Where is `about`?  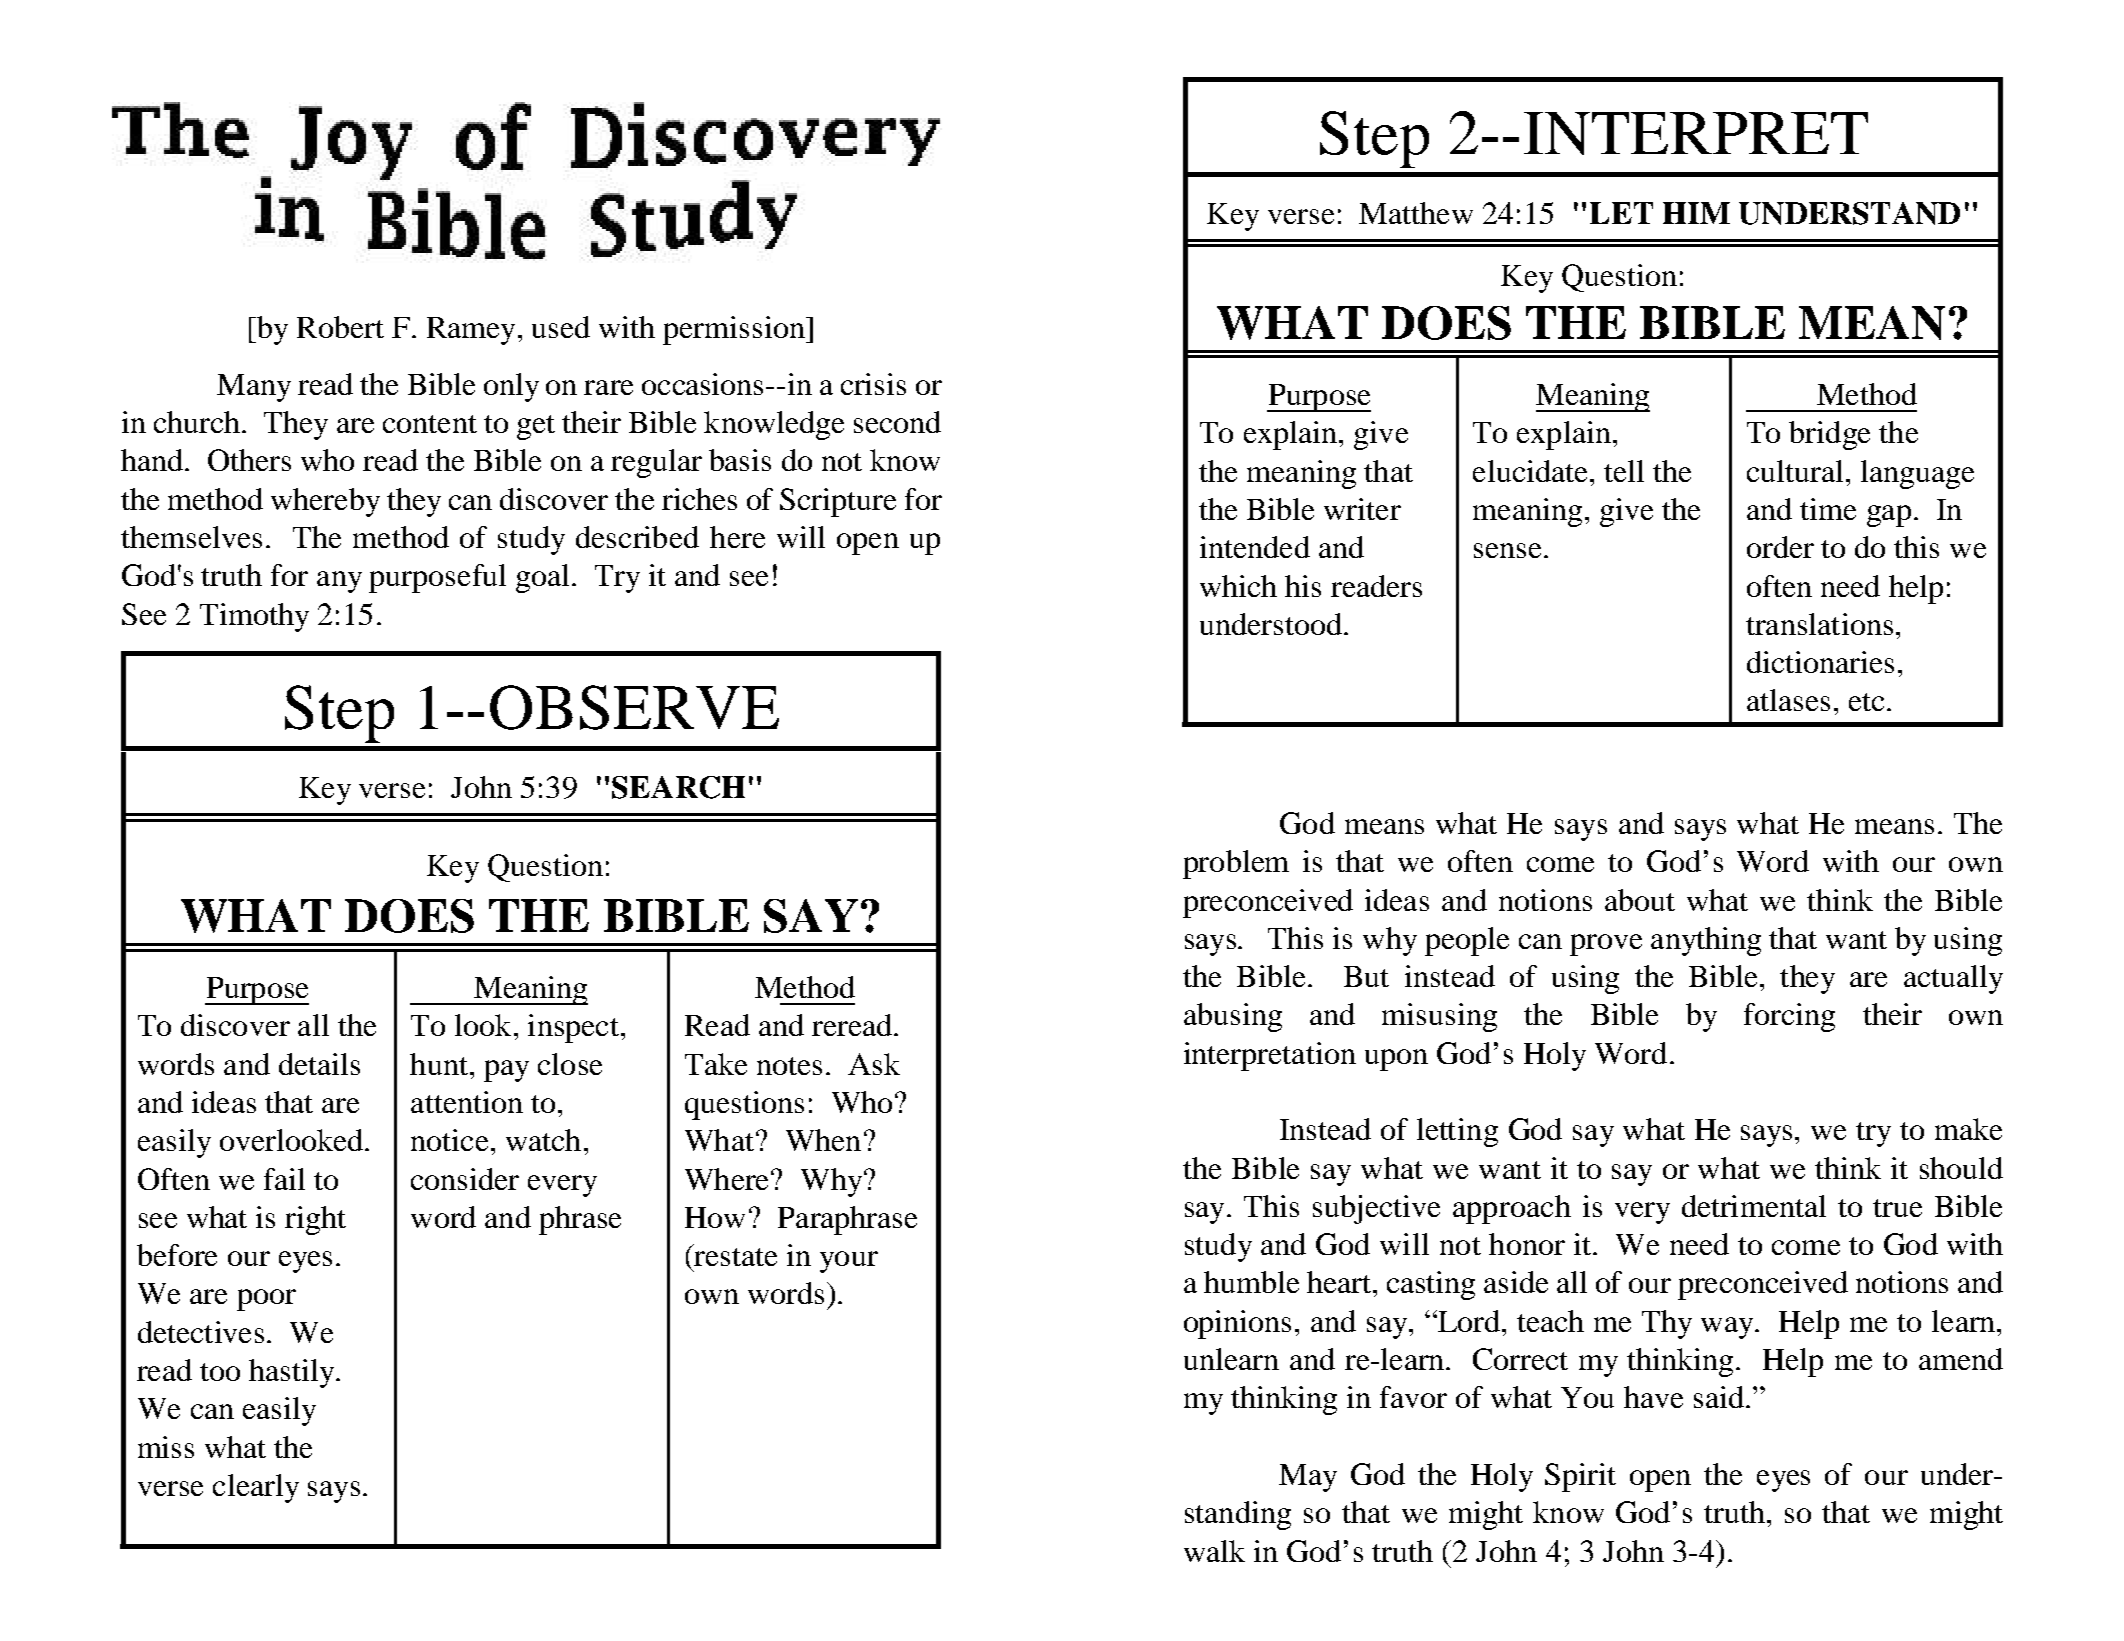
about is located at coordinates (1640, 900).
